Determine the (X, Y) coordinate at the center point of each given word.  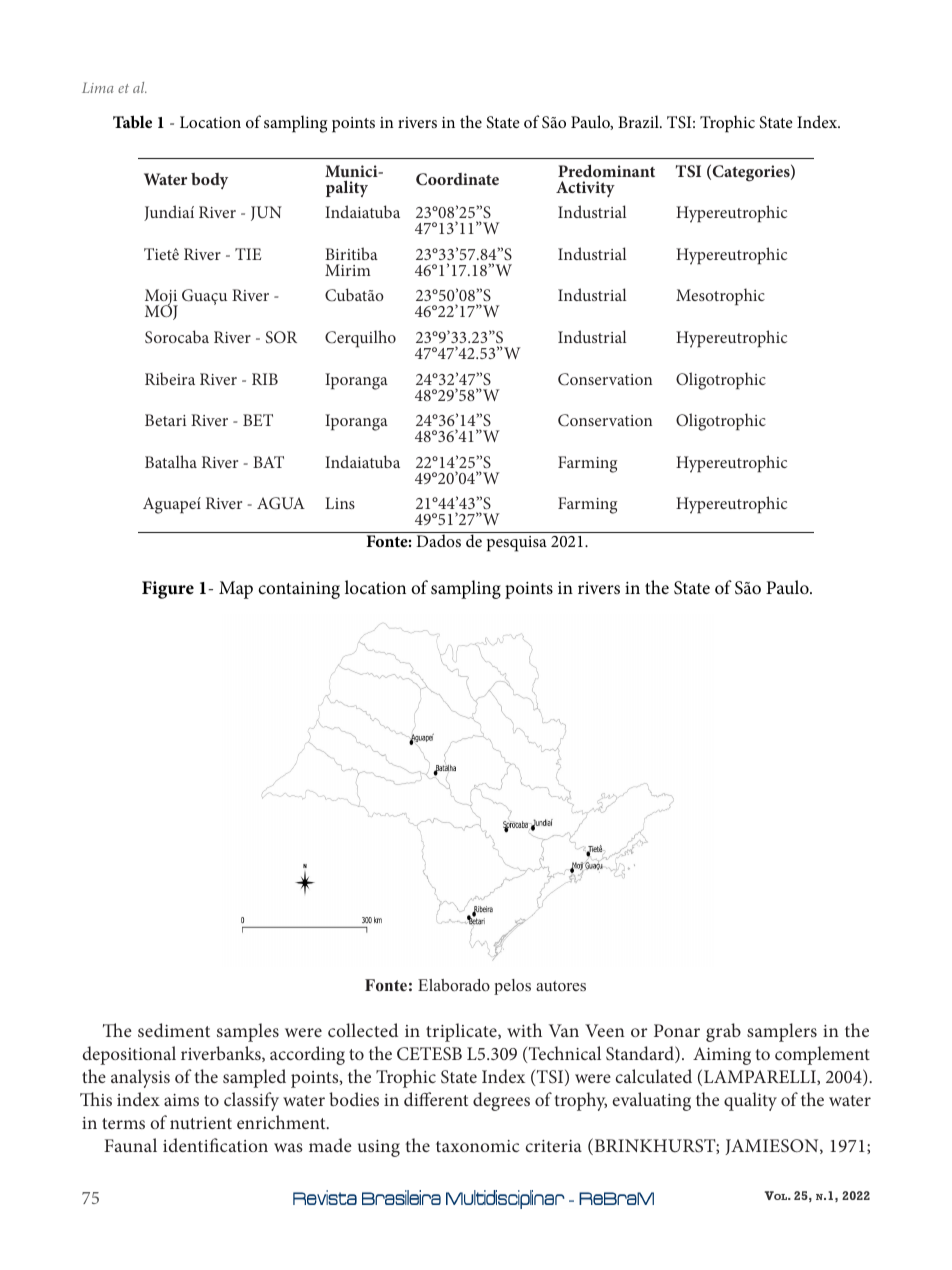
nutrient (201, 1123)
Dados (438, 539)
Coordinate (457, 179)
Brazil (639, 121)
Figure (168, 590)
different (436, 1099)
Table (132, 121)
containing (299, 590)
